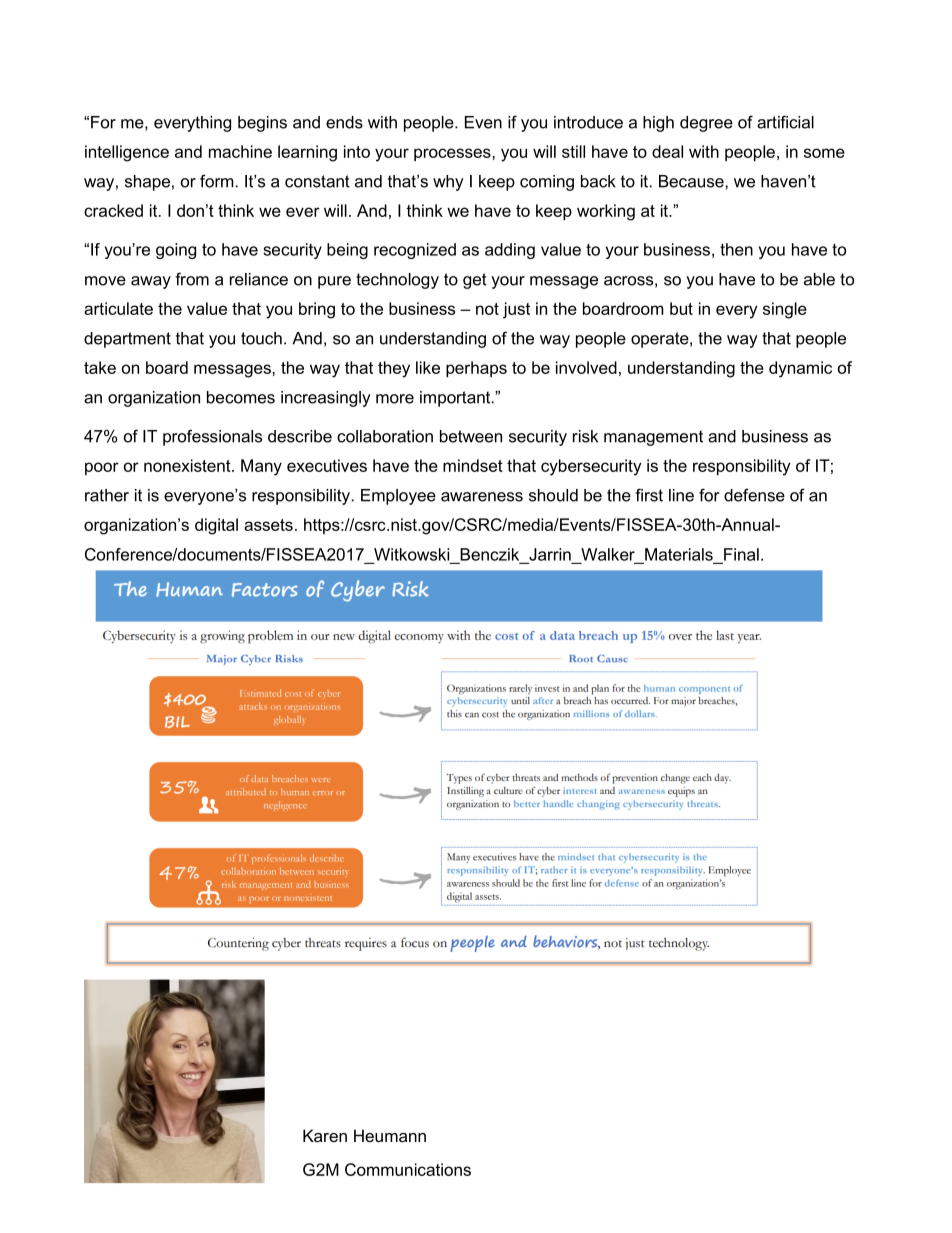  I want to click on assets, so click(268, 525).
